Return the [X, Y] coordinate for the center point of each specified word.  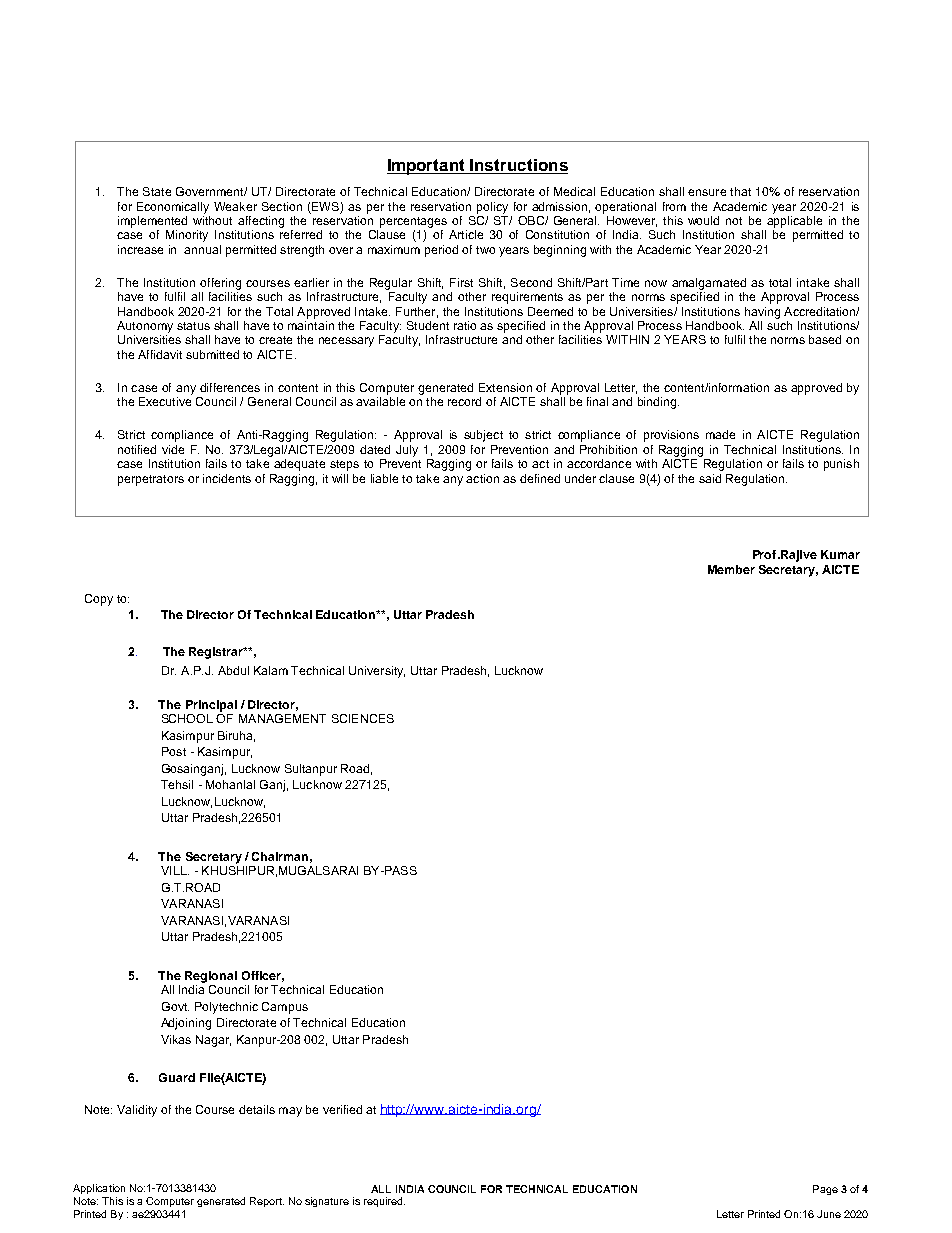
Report [267, 1202]
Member [731, 569]
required [384, 1202]
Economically [173, 208]
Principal [211, 706]
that [740, 191]
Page [825, 1190]
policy [492, 208]
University [377, 672]
